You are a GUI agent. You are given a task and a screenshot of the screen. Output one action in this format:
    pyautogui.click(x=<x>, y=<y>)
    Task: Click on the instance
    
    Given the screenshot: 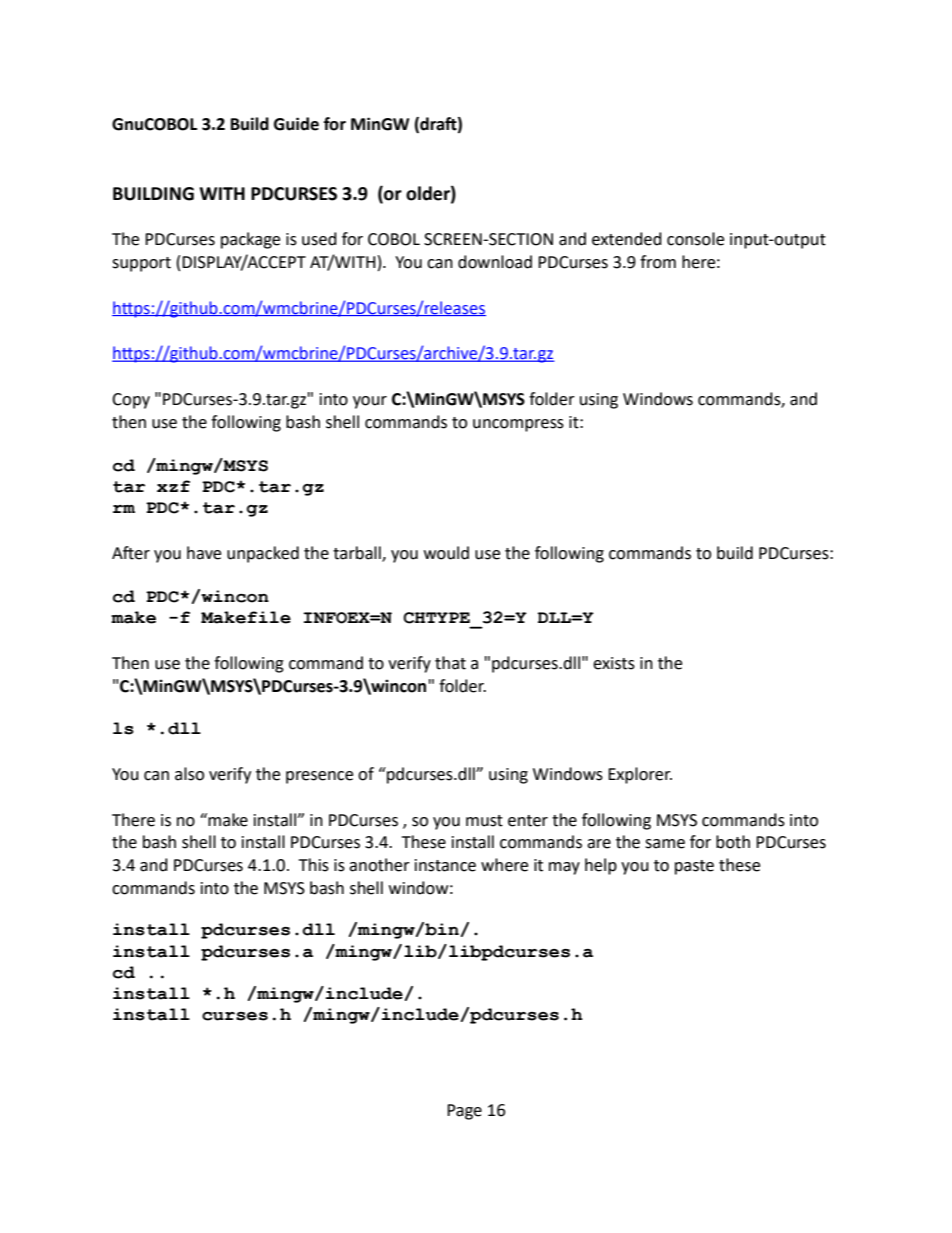 What is the action you would take?
    pyautogui.click(x=445, y=865)
